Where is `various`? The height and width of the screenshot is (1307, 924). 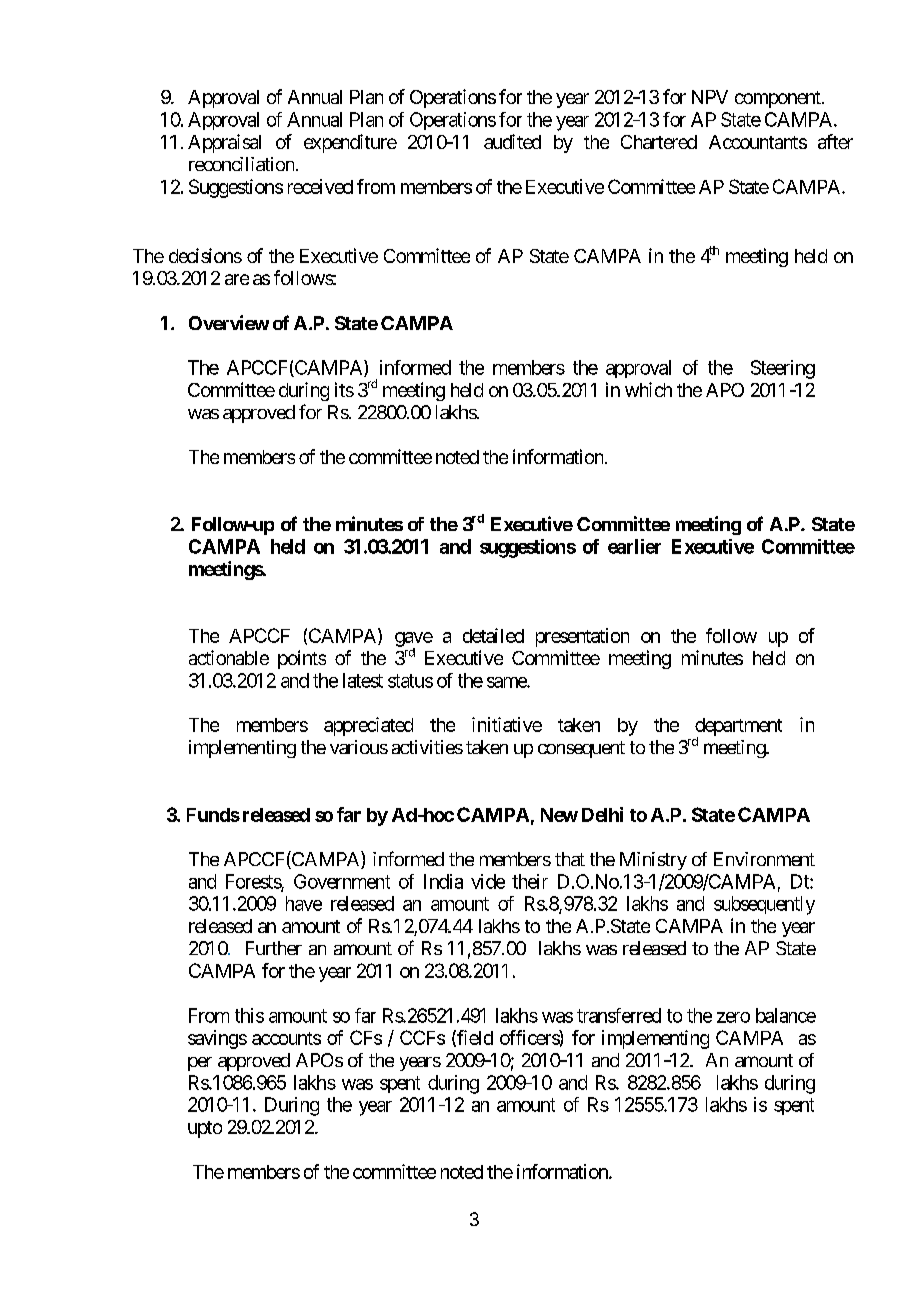
various is located at coordinates (359, 747).
